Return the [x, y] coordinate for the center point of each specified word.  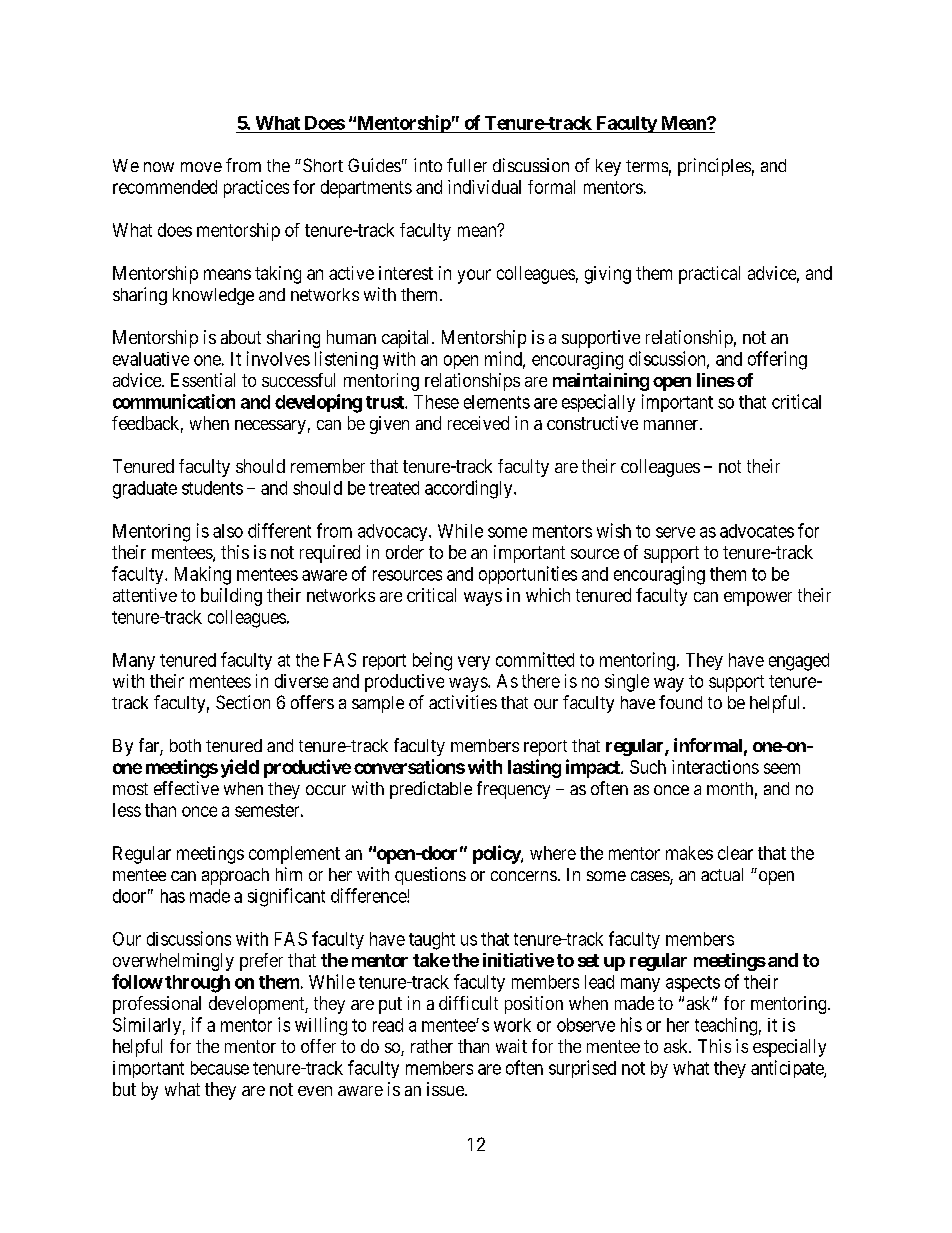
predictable [431, 790]
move [201, 167]
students [212, 488]
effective [186, 788]
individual [484, 187]
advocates [757, 531]
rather [432, 1046]
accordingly [470, 489]
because [220, 1068]
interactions [715, 767]
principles [714, 167]
